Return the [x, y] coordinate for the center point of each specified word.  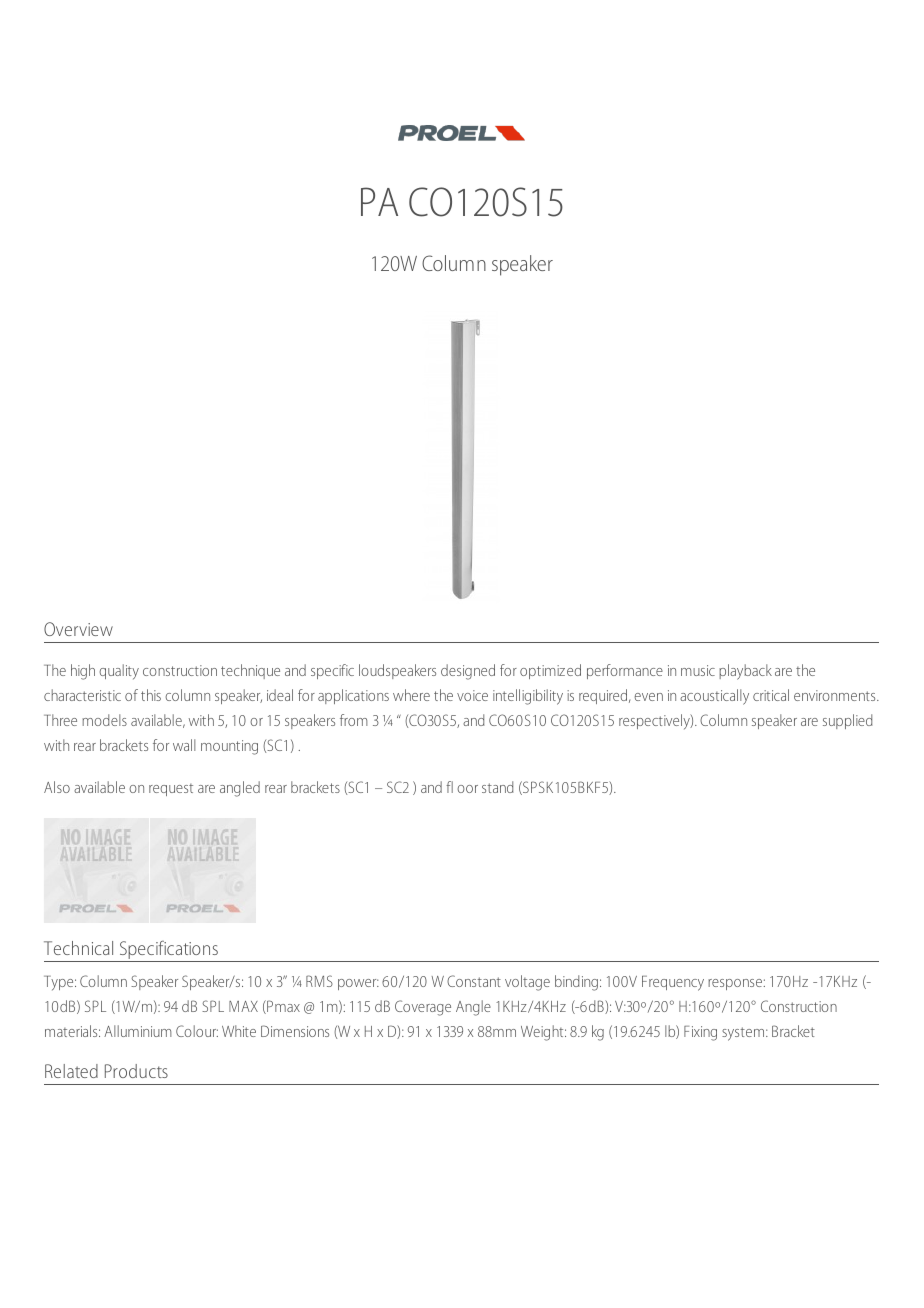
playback [745, 672]
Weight [543, 1033]
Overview [78, 629]
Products [136, 1071]
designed [468, 672]
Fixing [700, 1033]
